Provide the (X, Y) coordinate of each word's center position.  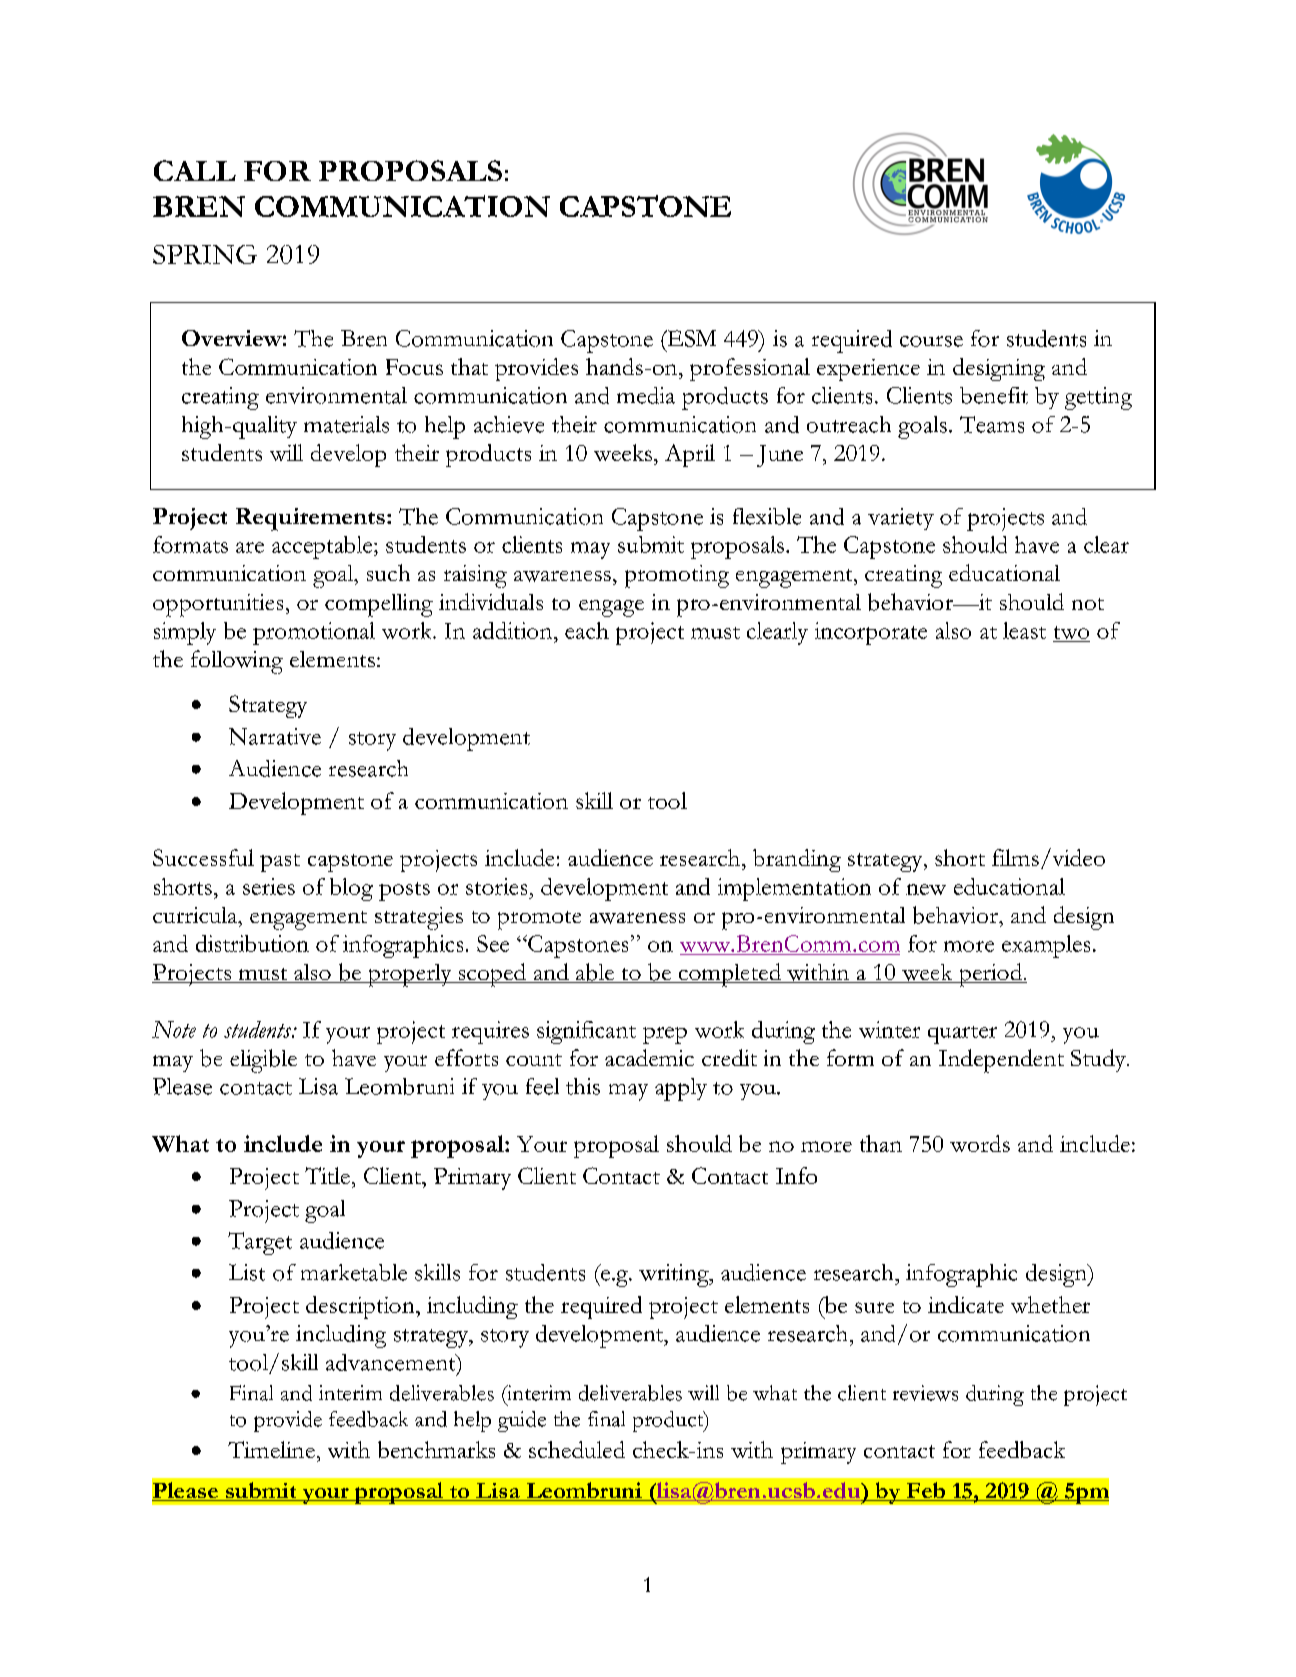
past (280, 863)
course (931, 341)
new (926, 889)
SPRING (205, 254)
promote (539, 920)
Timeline (271, 1449)
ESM (690, 338)
